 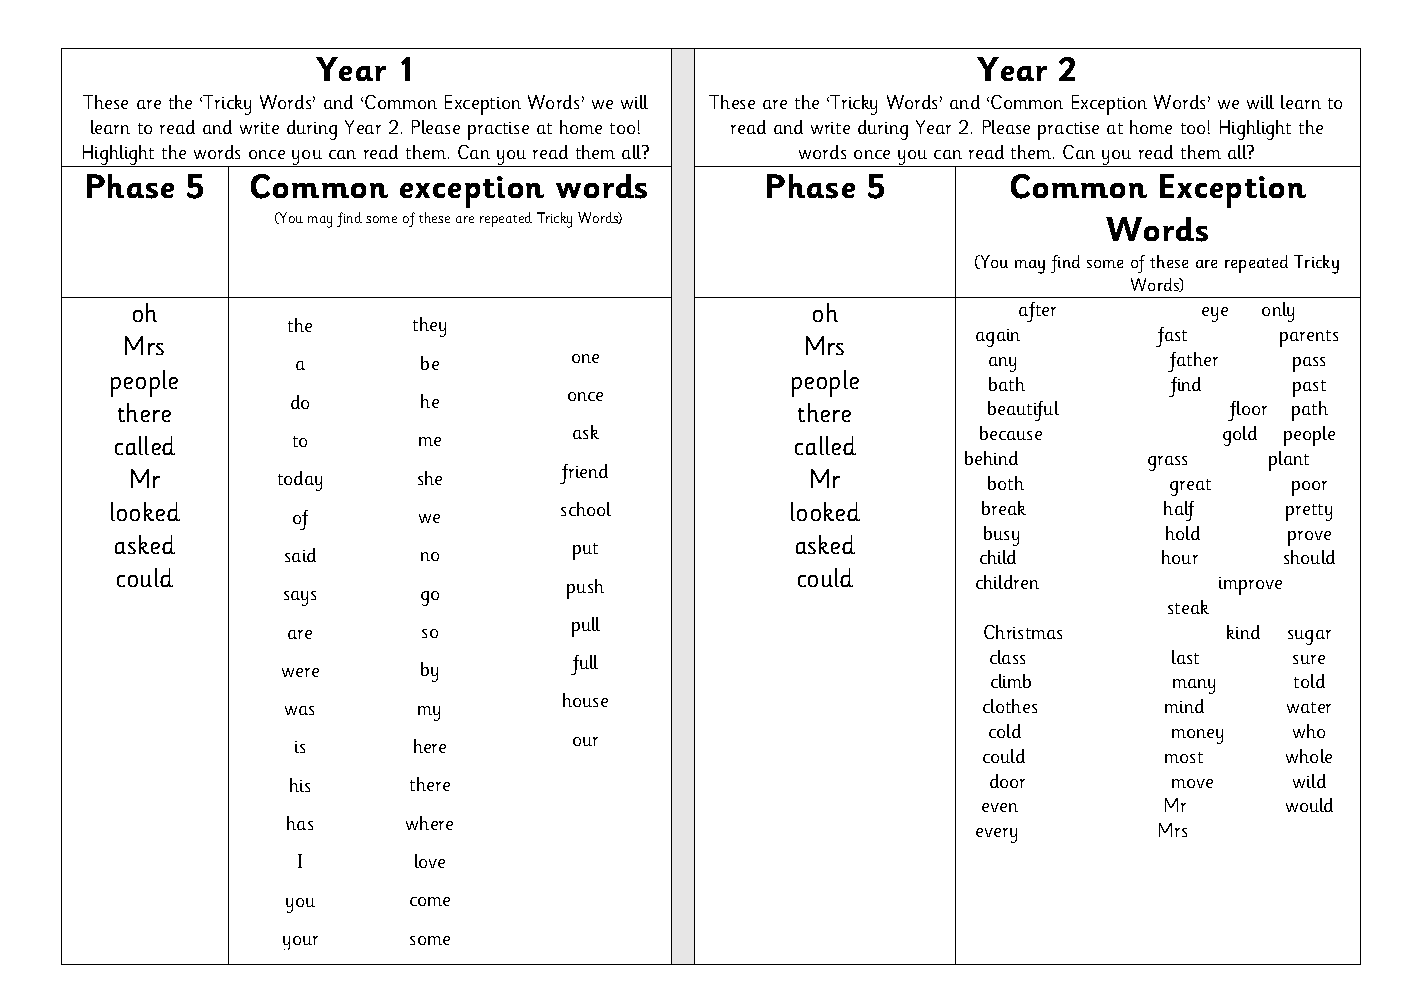 I want to click on said, so click(x=300, y=555).
